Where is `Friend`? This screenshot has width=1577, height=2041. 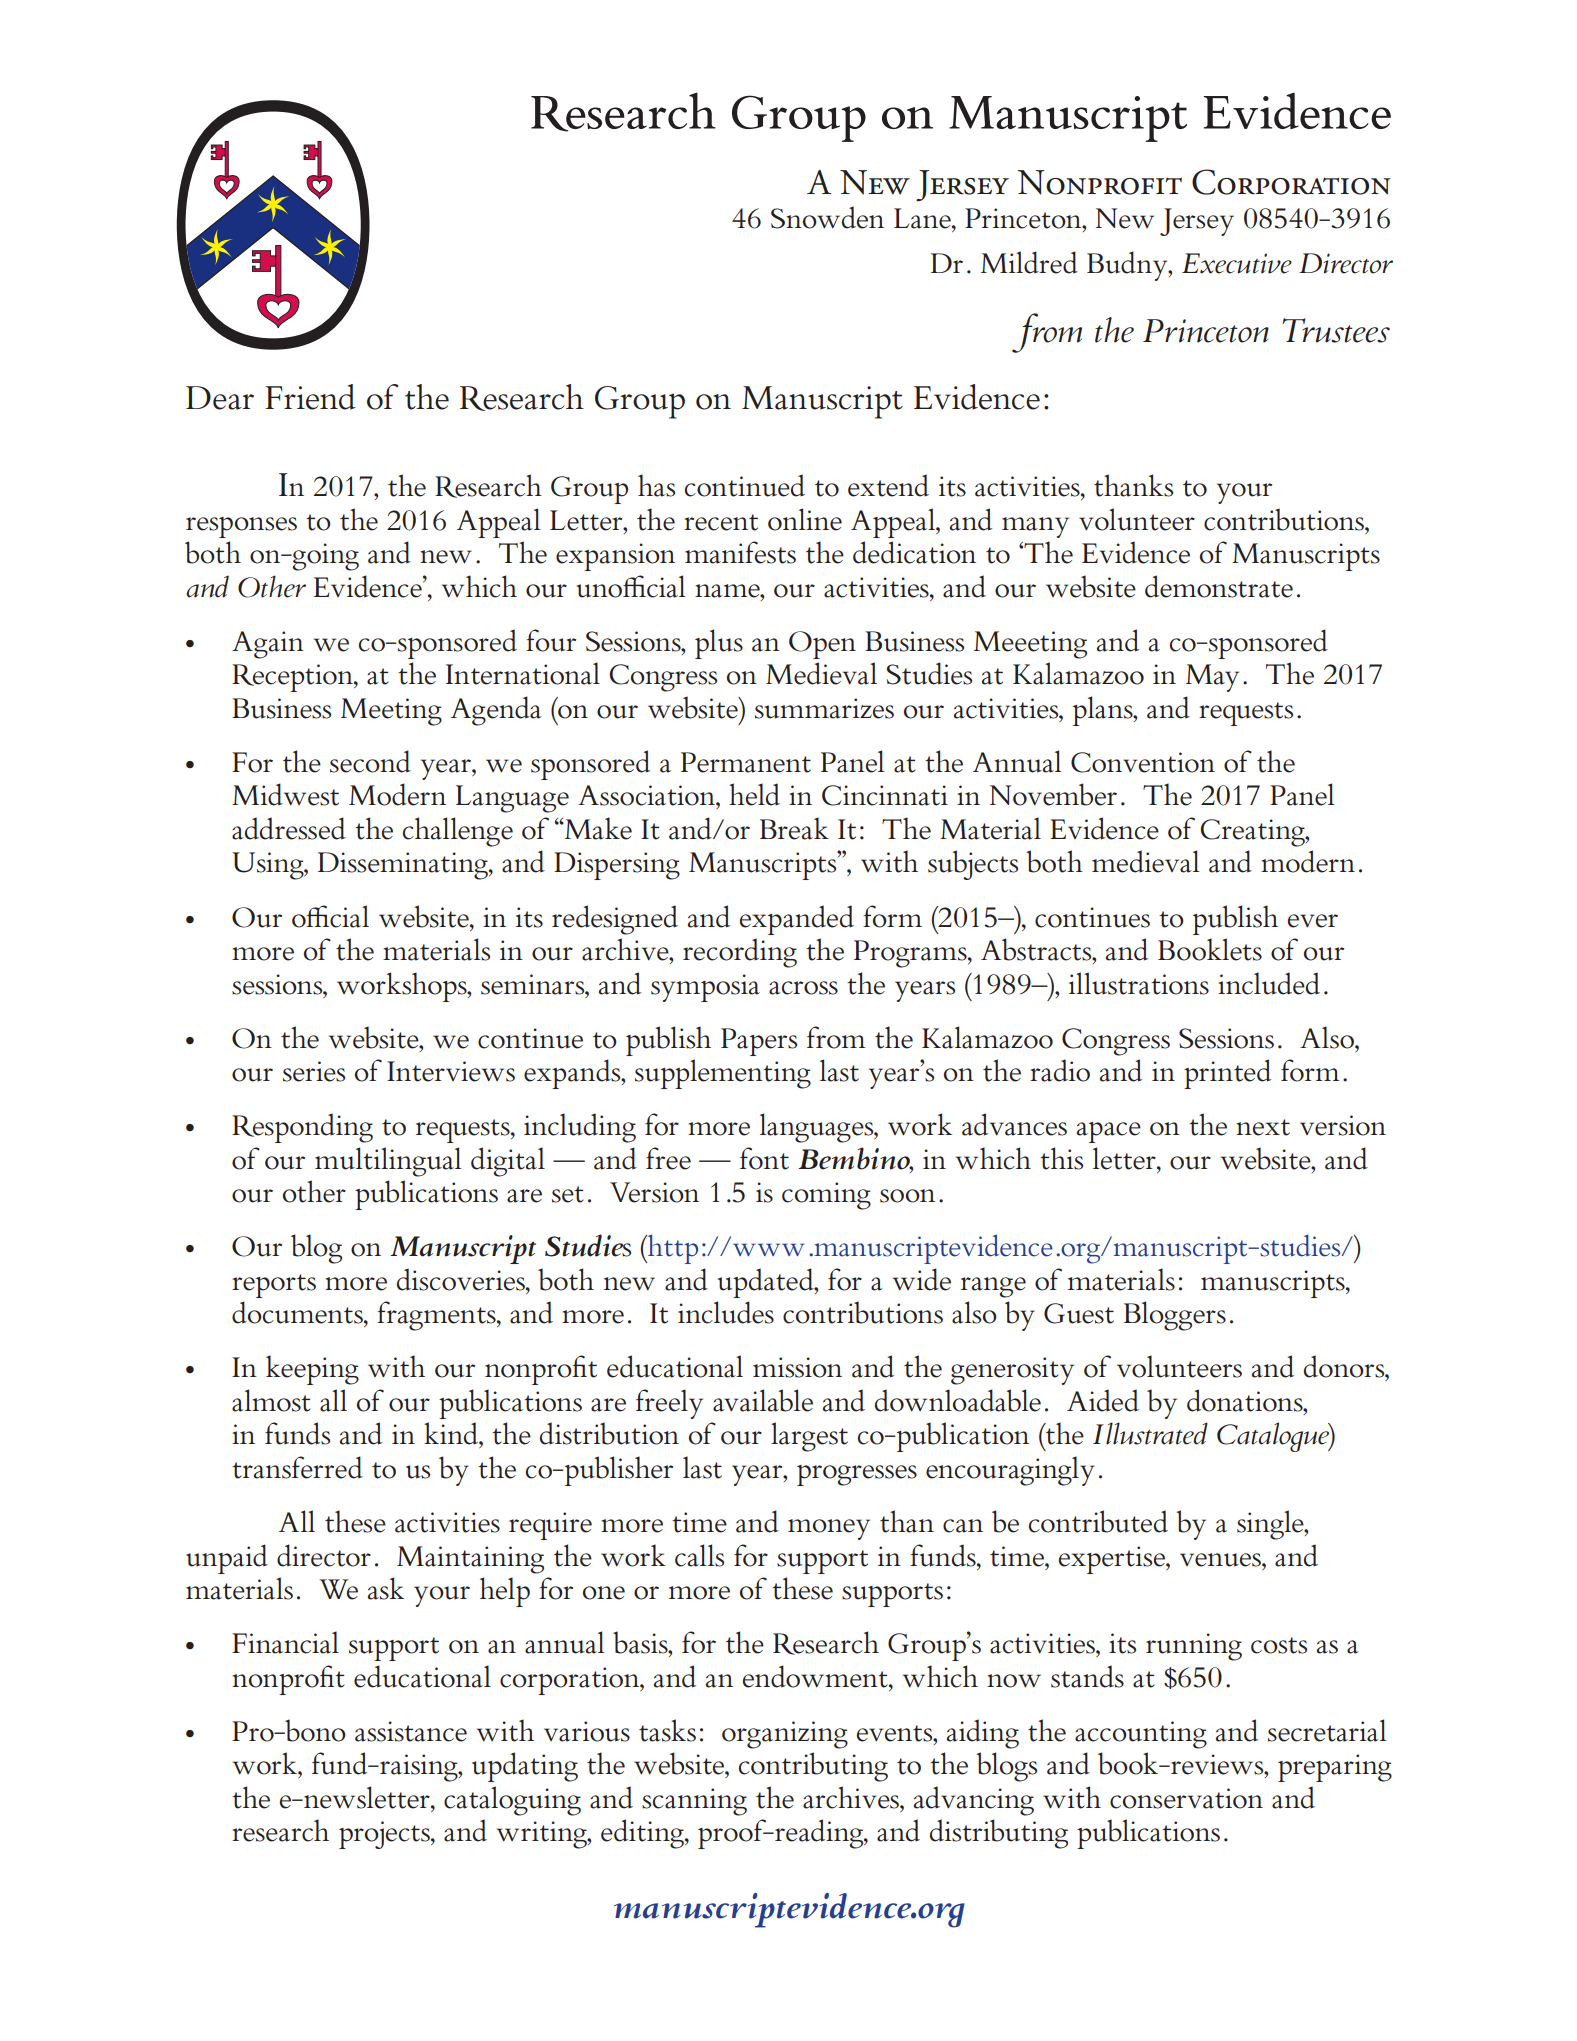
Friend is located at coordinates (310, 397).
